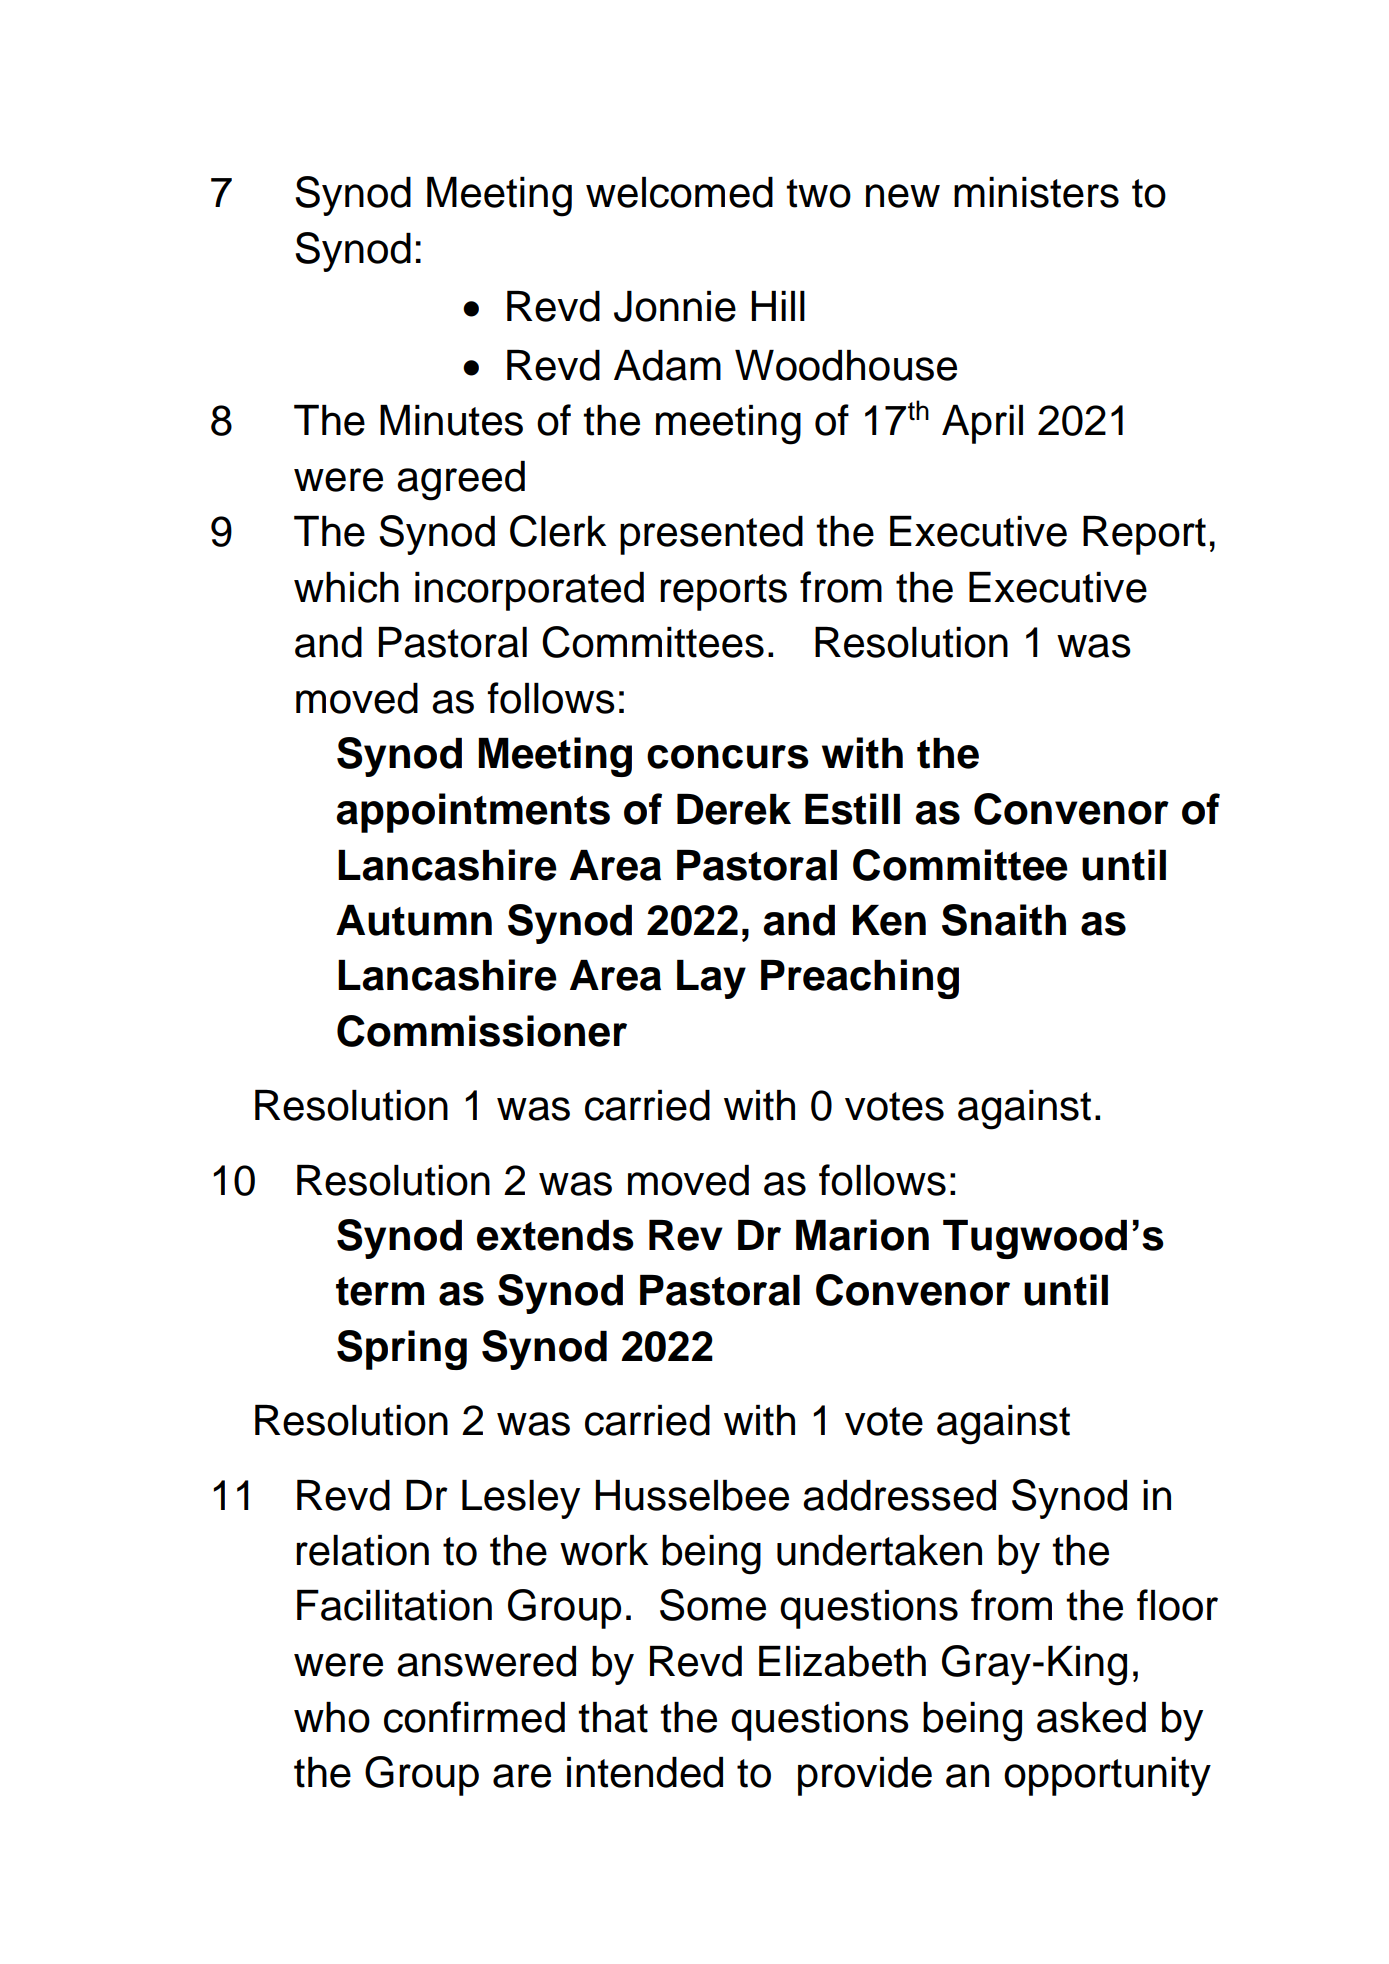 The height and width of the image is (1964, 1389). I want to click on addressed, so click(899, 1495).
